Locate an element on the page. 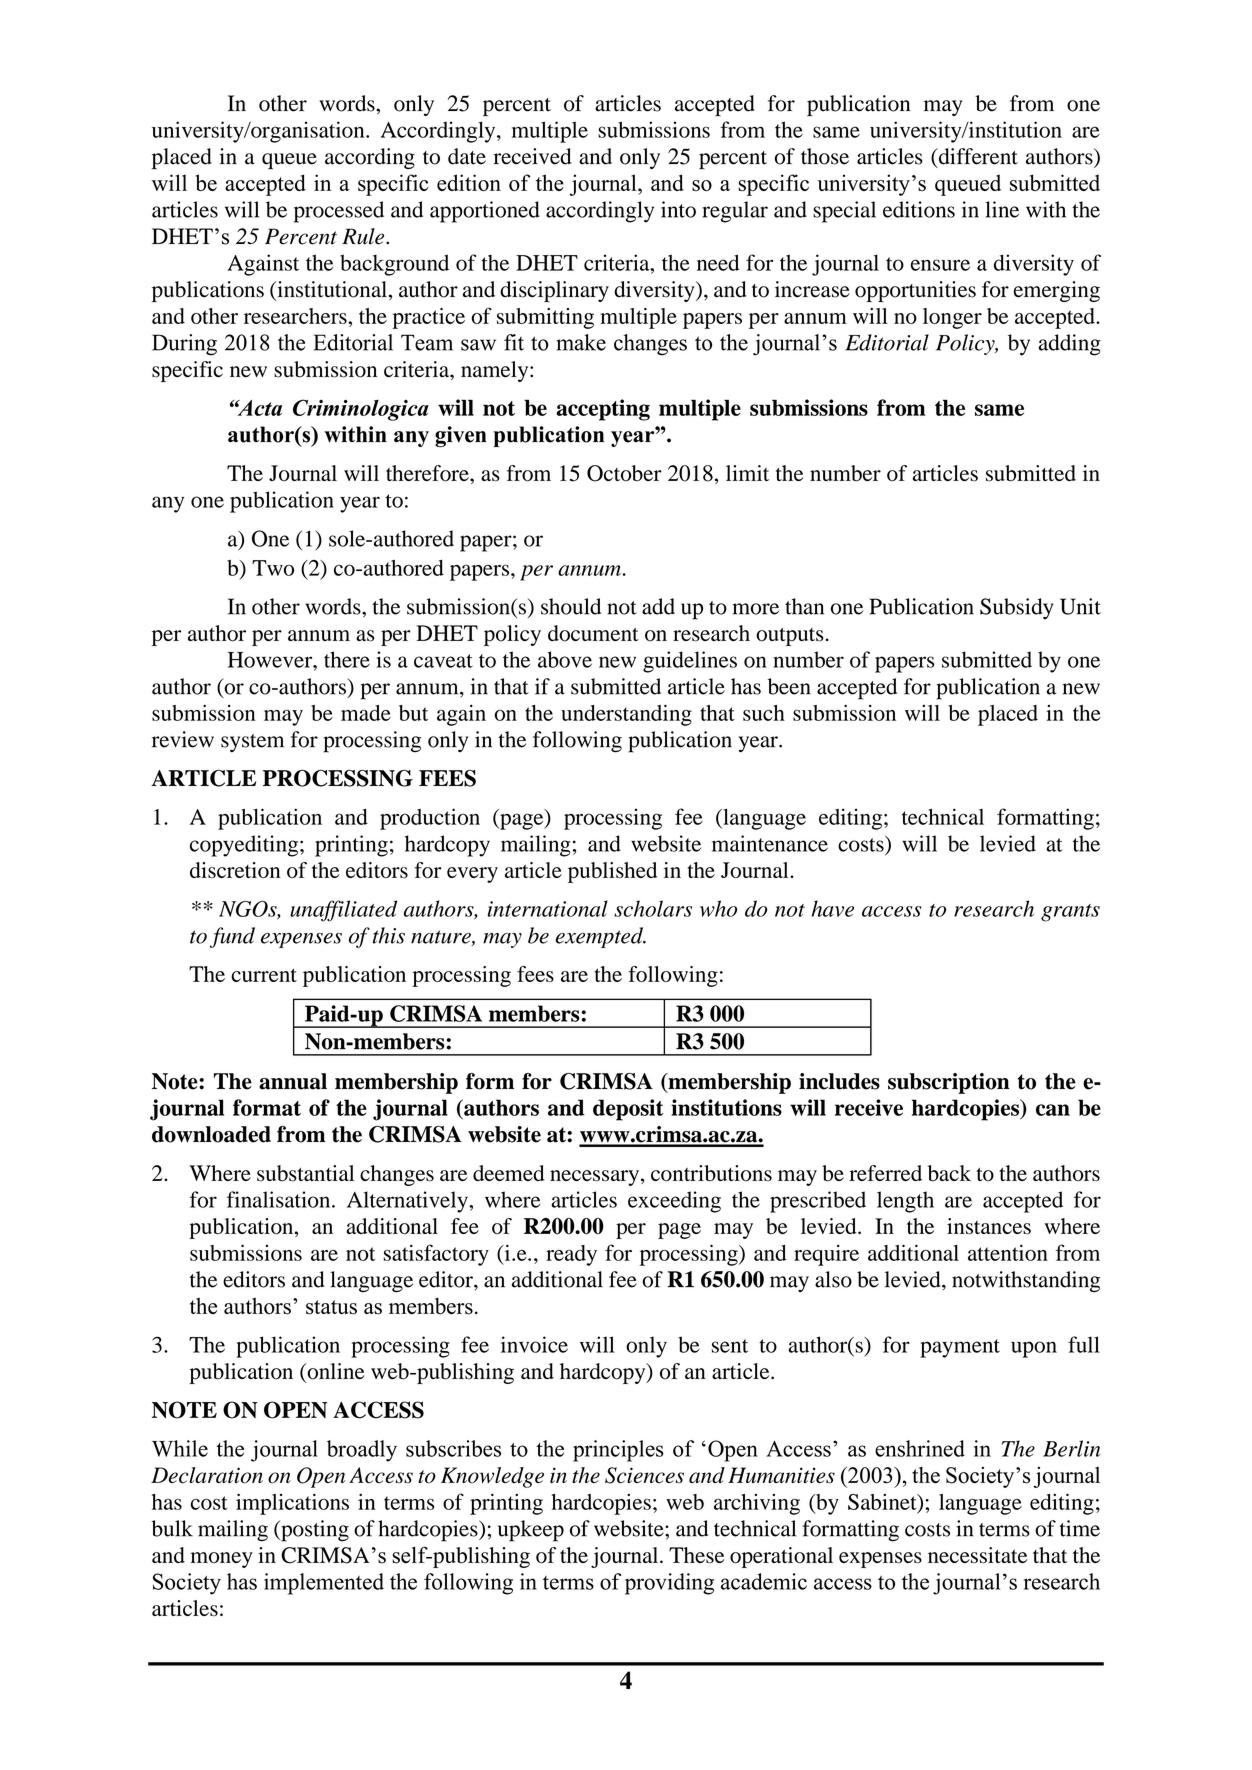 Image resolution: width=1252 pixels, height=1770 pixels. discretion is located at coordinates (235, 870).
